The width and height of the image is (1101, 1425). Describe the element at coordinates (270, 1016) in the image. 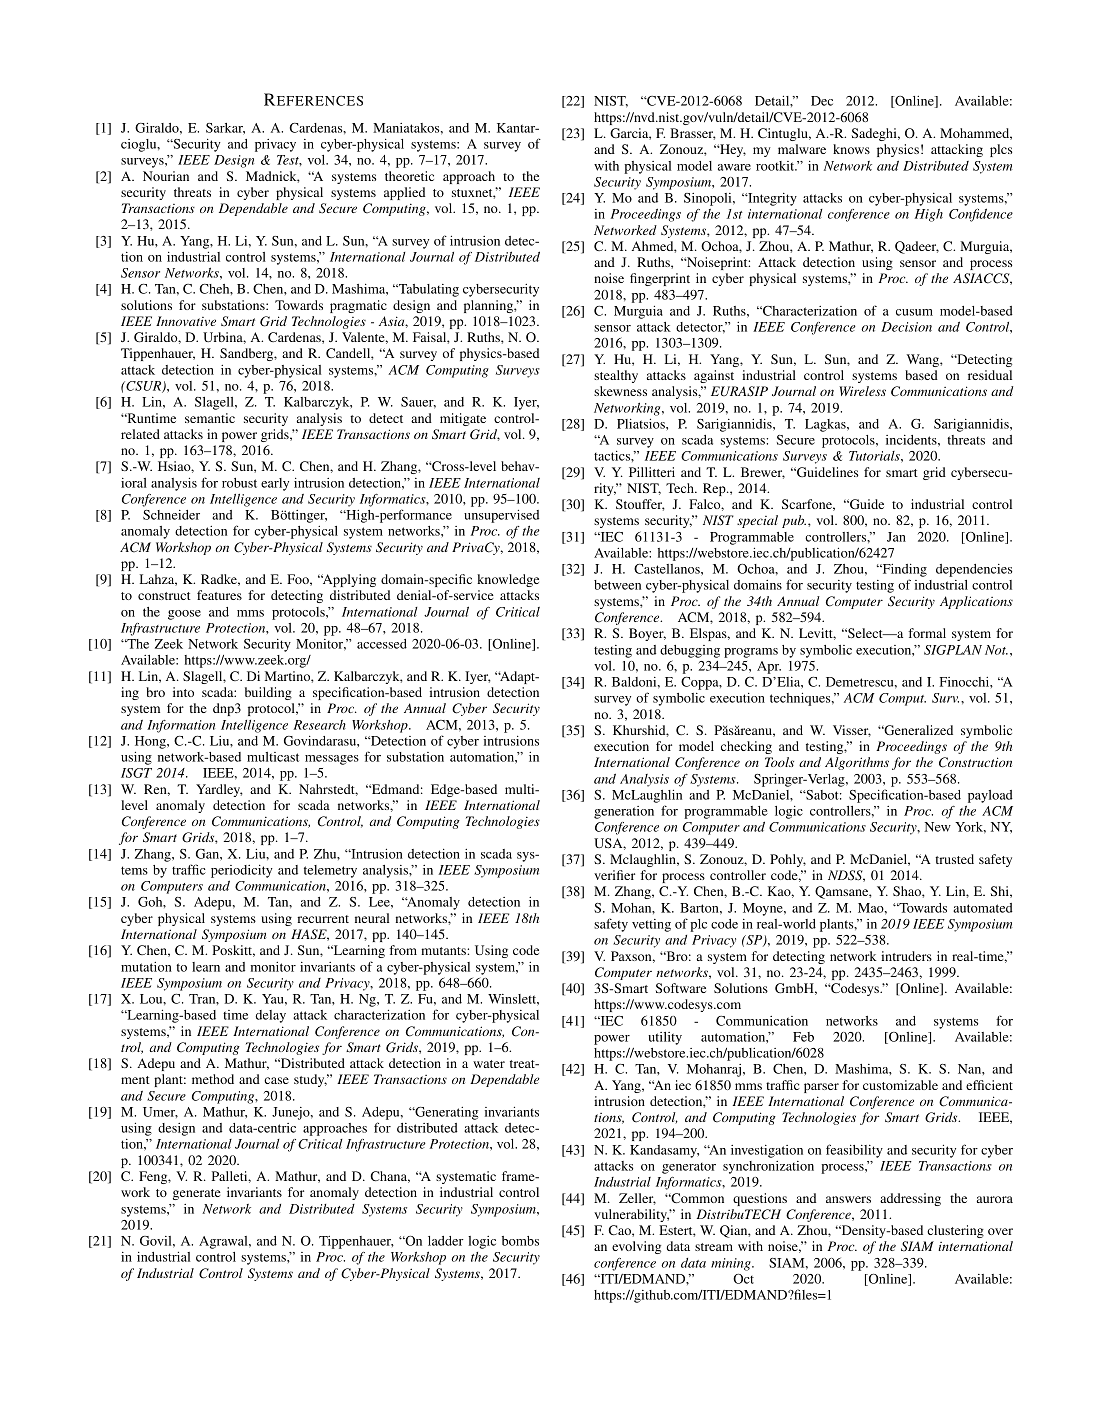

I see `delay` at that location.
